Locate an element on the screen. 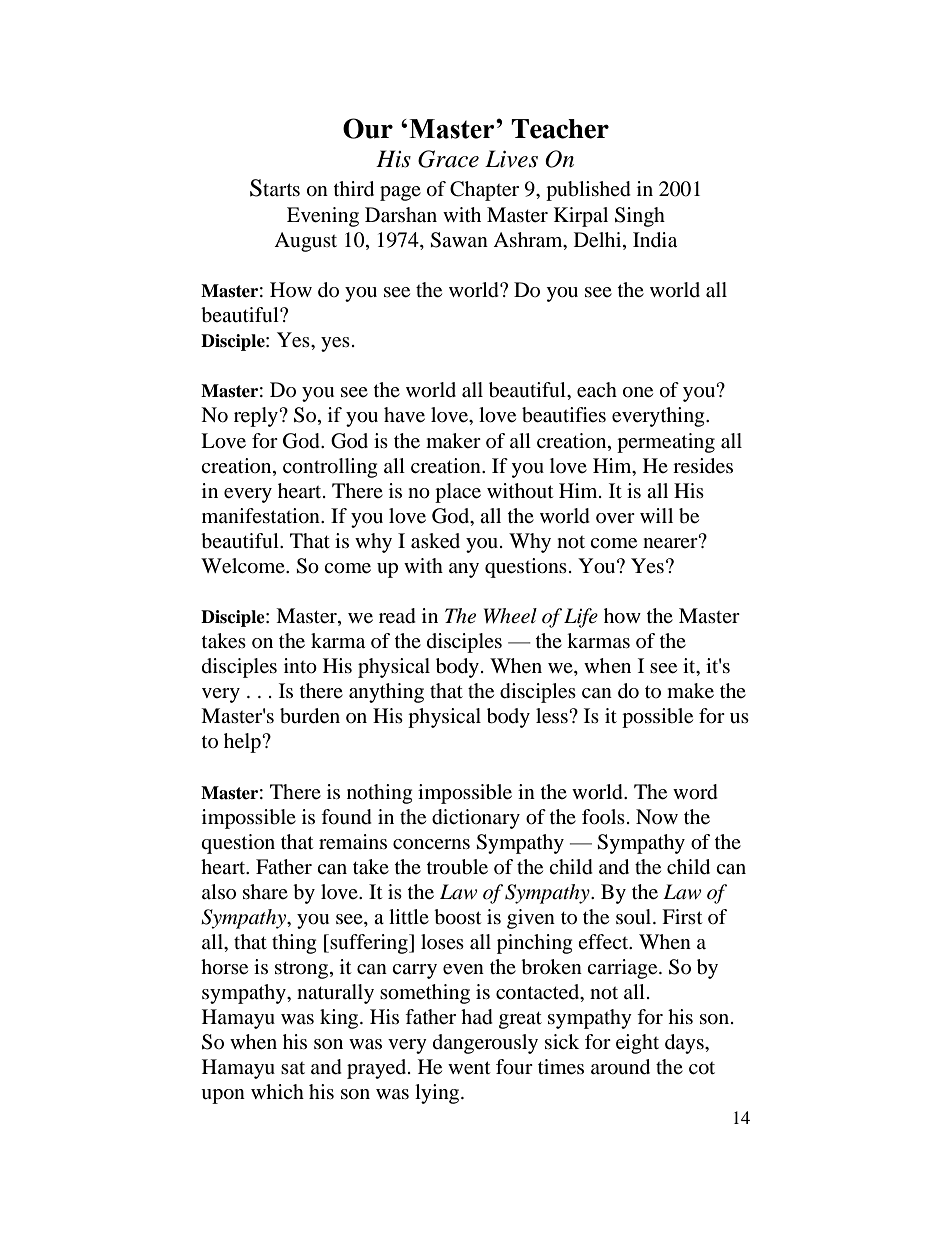 The width and height of the screenshot is (952, 1233). Life is located at coordinates (581, 618).
